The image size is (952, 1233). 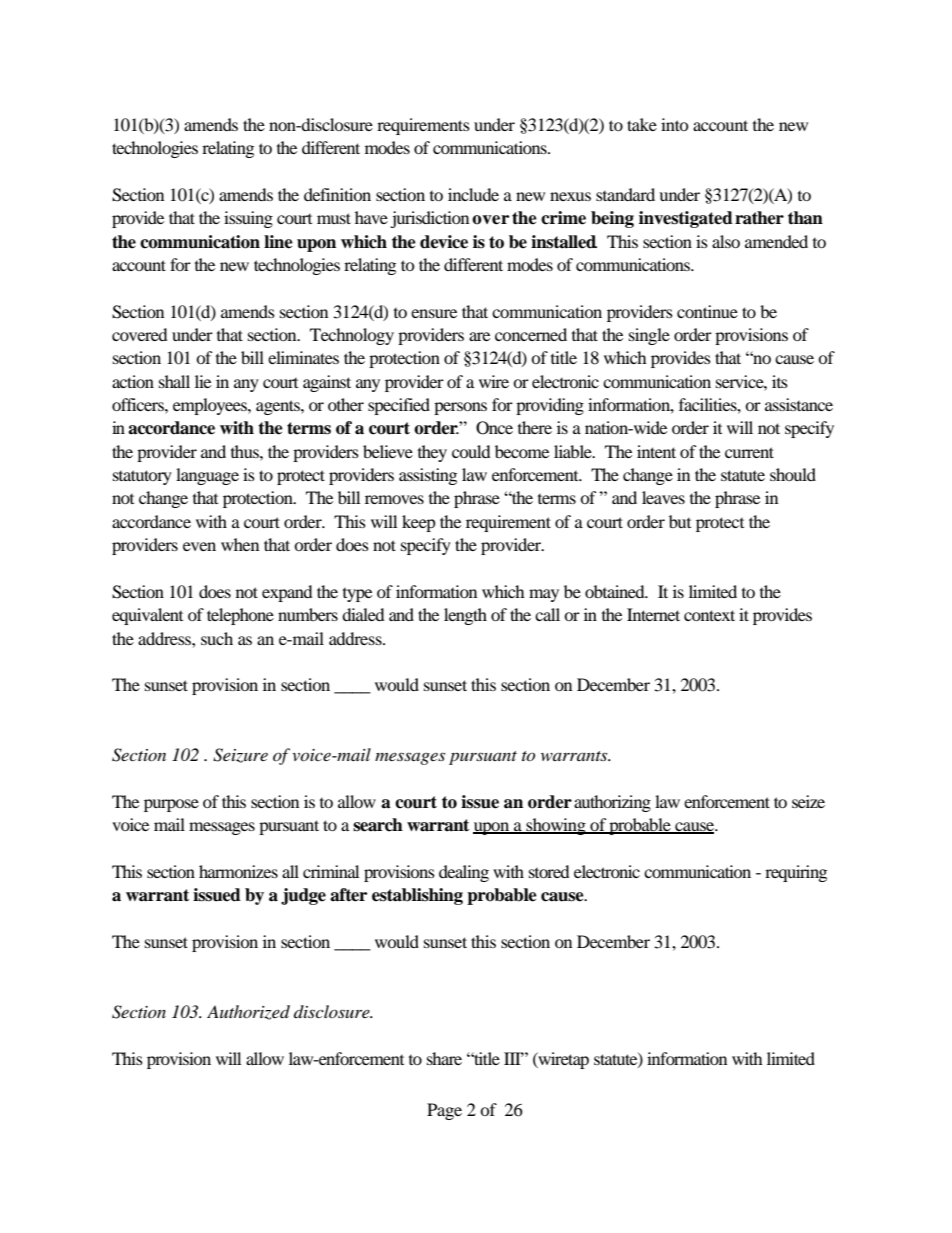 I want to click on Authorized, so click(x=248, y=1012).
